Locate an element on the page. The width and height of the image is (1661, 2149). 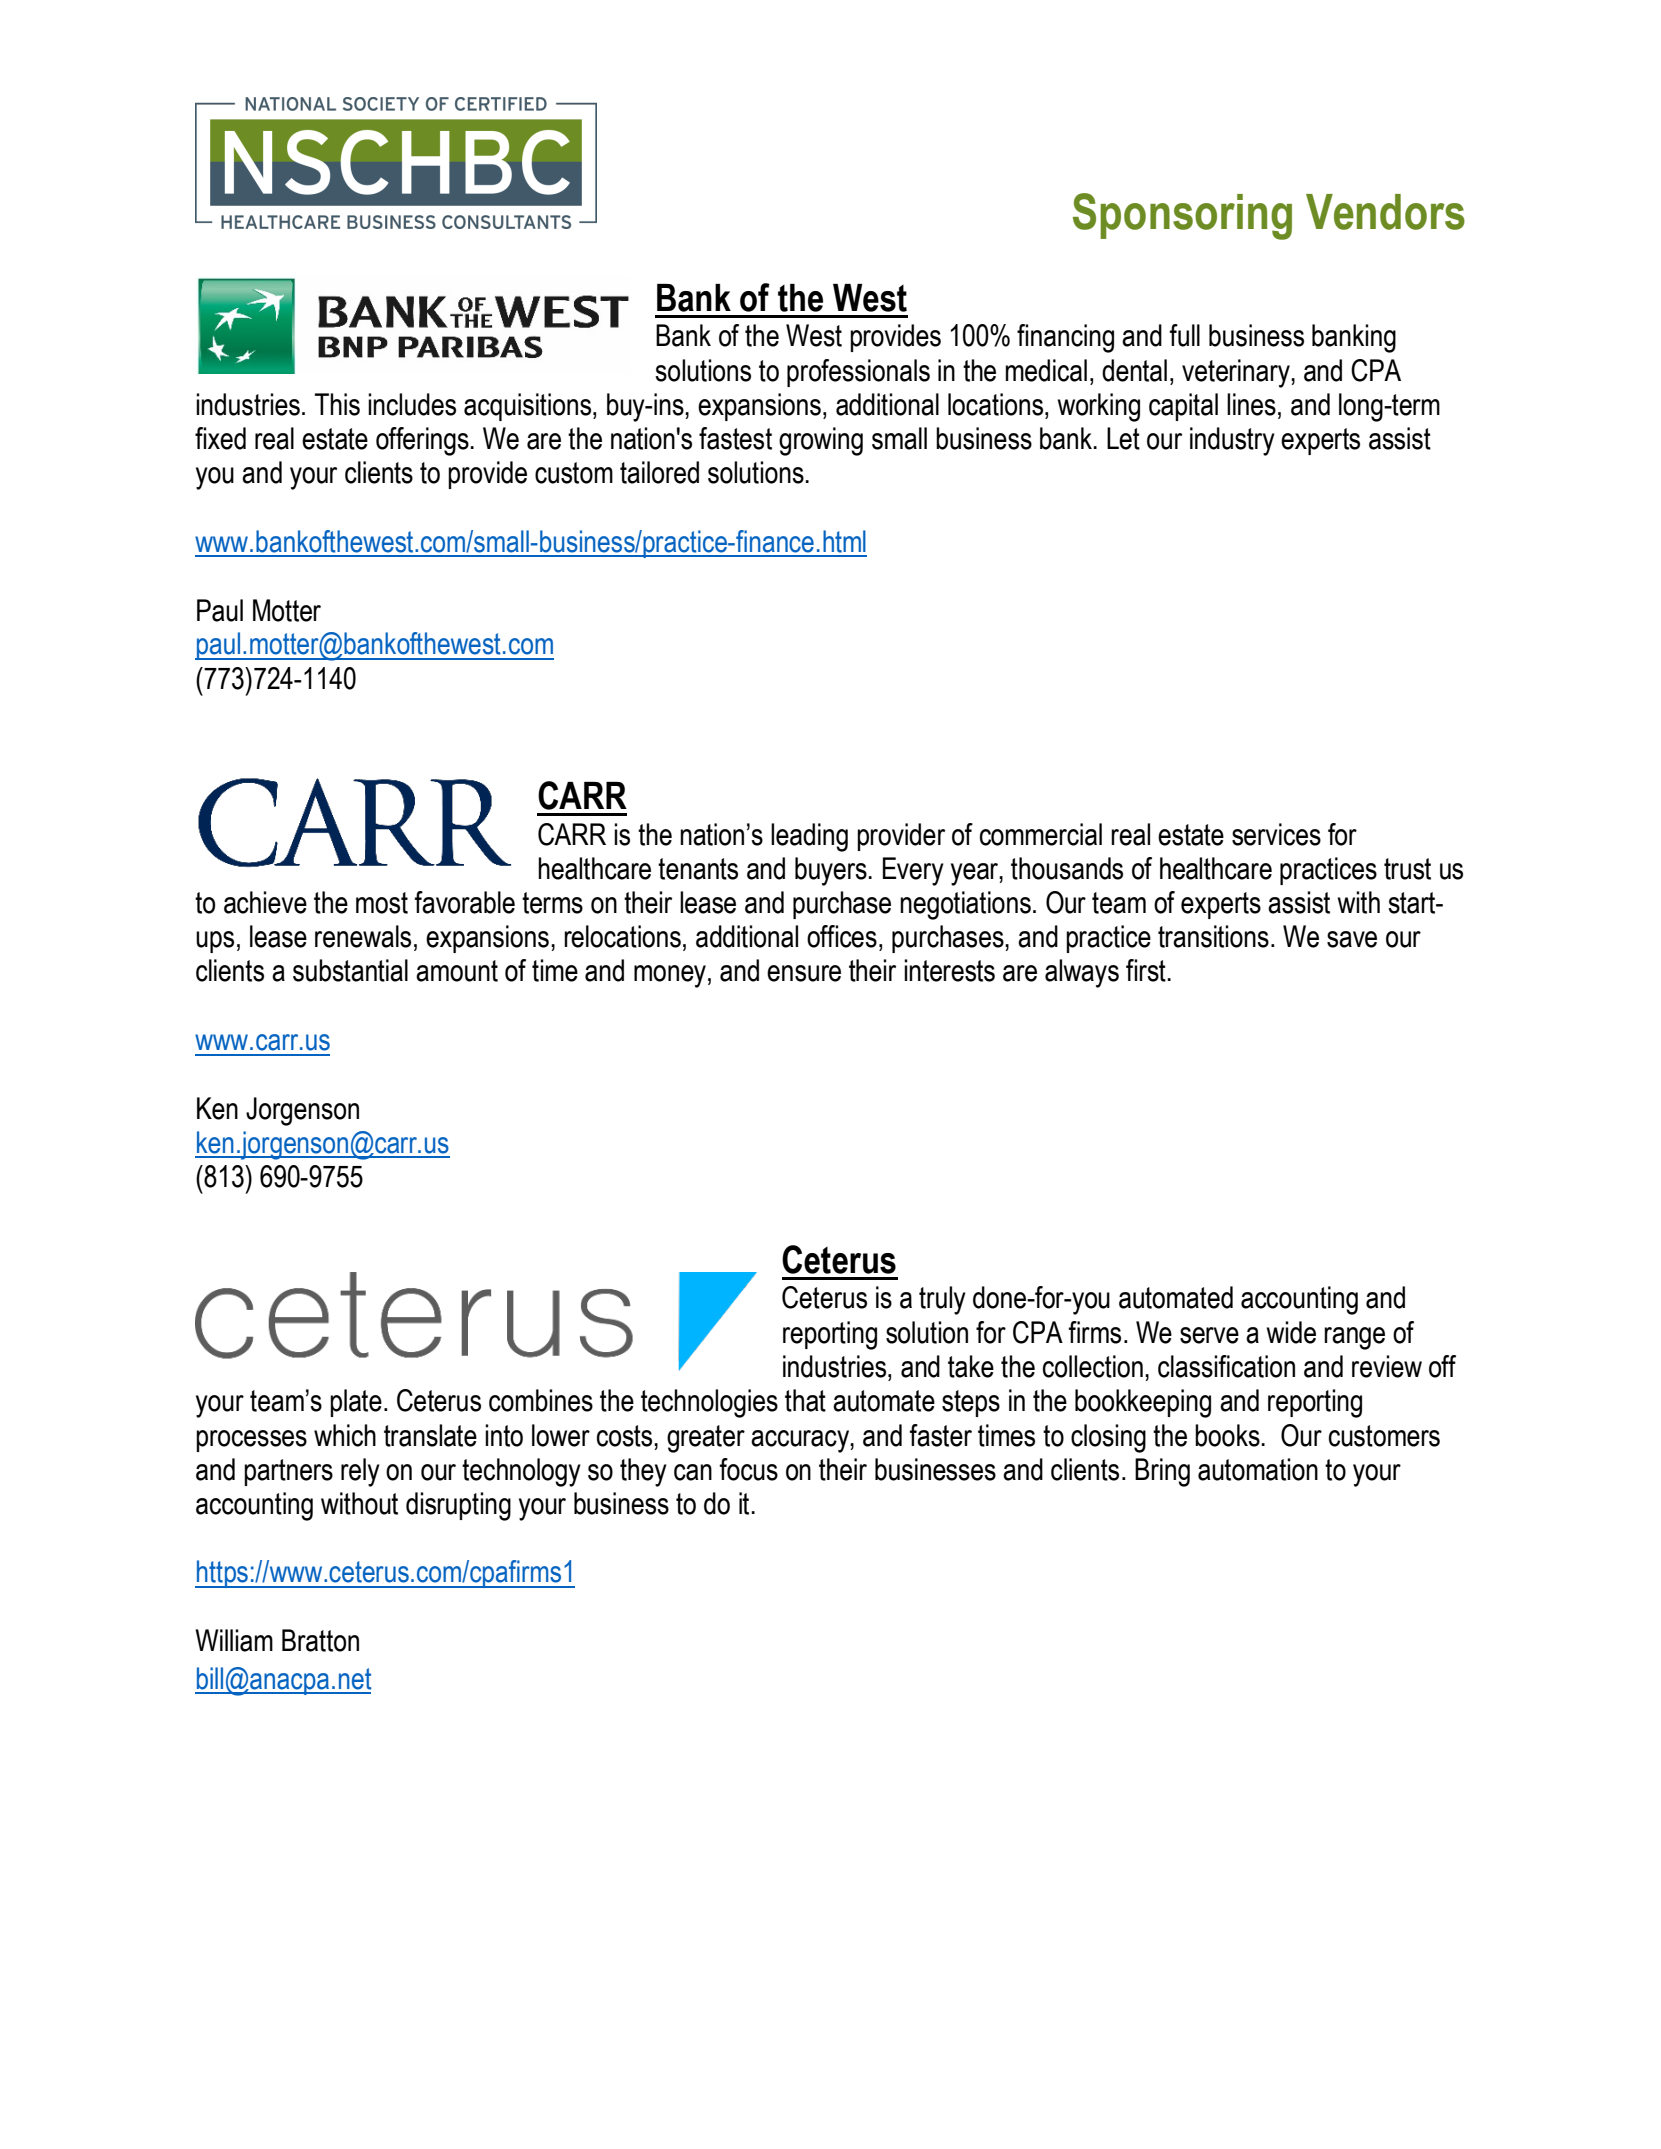
Sponsoring is located at coordinates (1182, 216).
